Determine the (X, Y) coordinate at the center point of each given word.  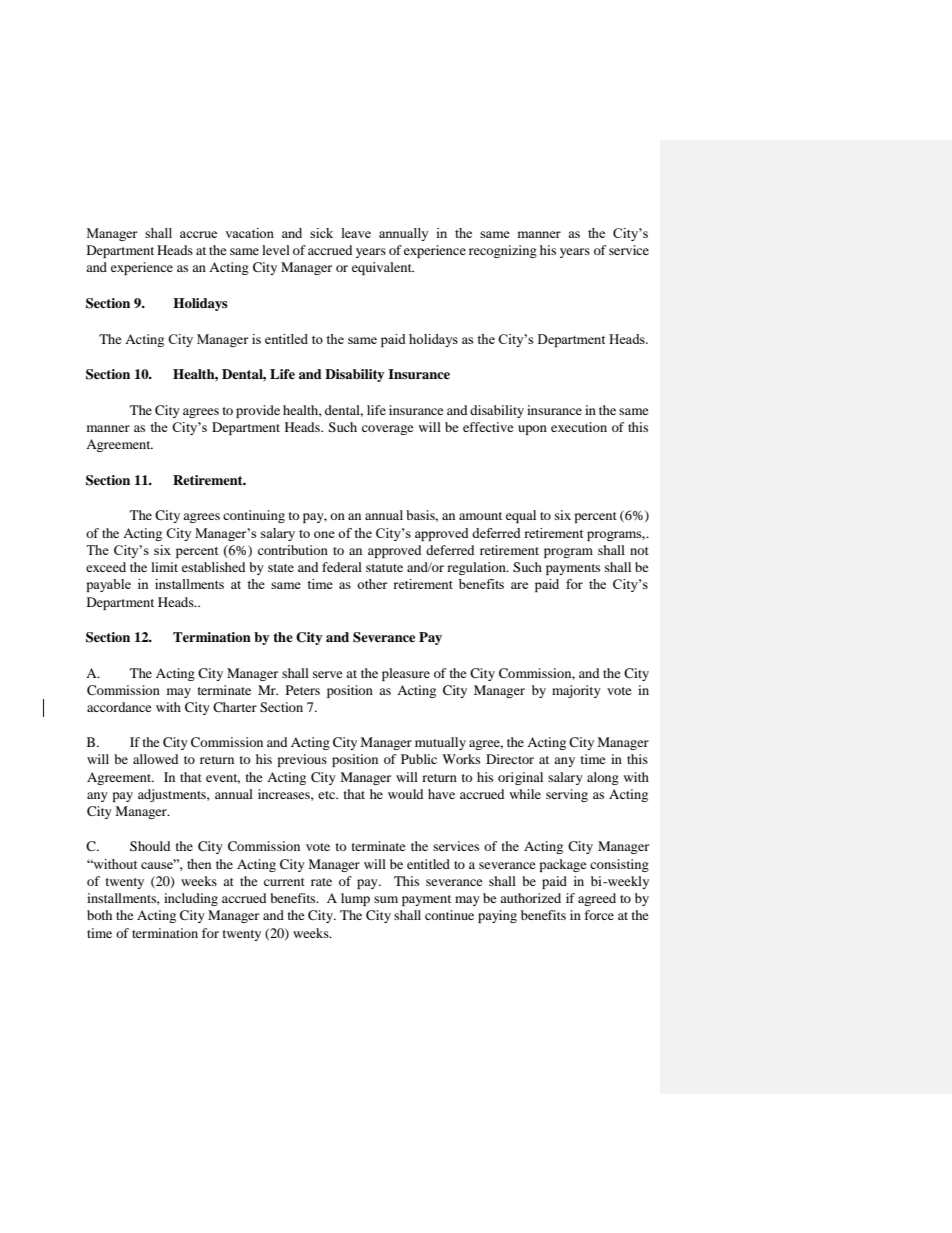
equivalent (383, 268)
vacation (249, 233)
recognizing (503, 251)
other (372, 584)
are (519, 585)
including (191, 899)
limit (164, 567)
